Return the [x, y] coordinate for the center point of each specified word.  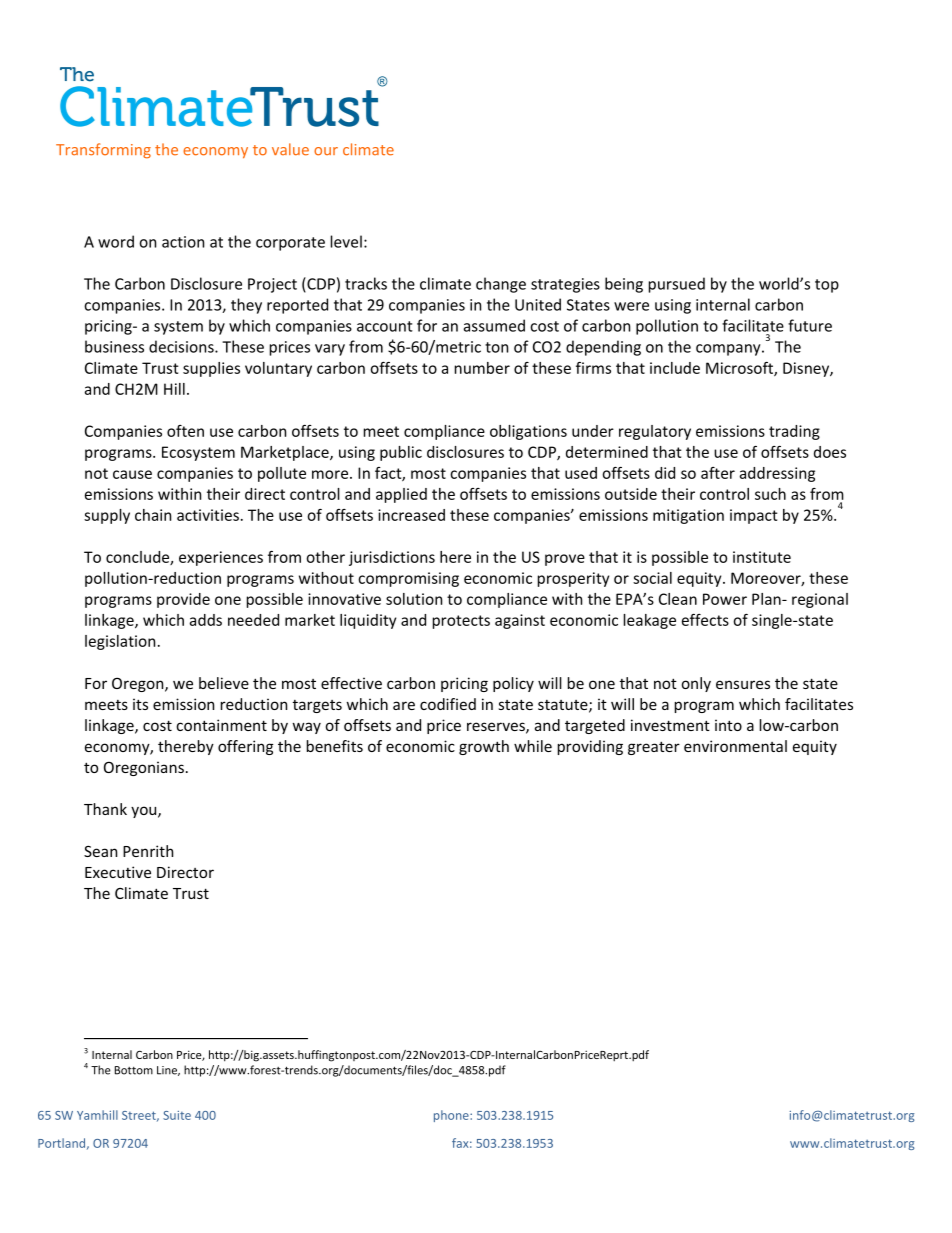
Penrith [148, 851]
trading [794, 432]
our [326, 151]
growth [484, 747]
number [482, 368]
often [185, 431]
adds [206, 620]
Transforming [103, 151]
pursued [677, 285]
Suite [177, 1115]
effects [705, 620]
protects [461, 622]
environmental [735, 746]
